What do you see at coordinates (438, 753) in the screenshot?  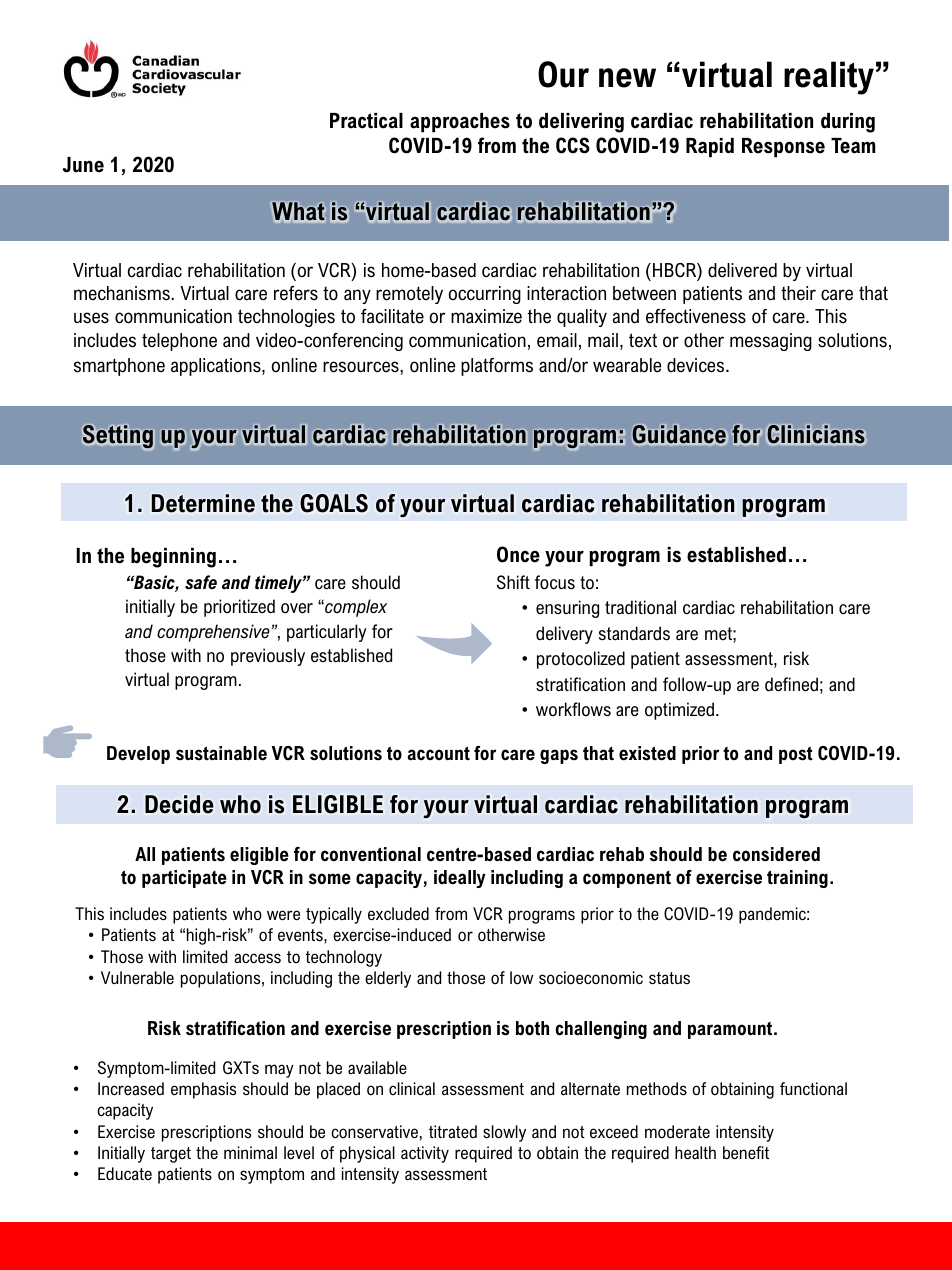 I see `account` at bounding box center [438, 753].
